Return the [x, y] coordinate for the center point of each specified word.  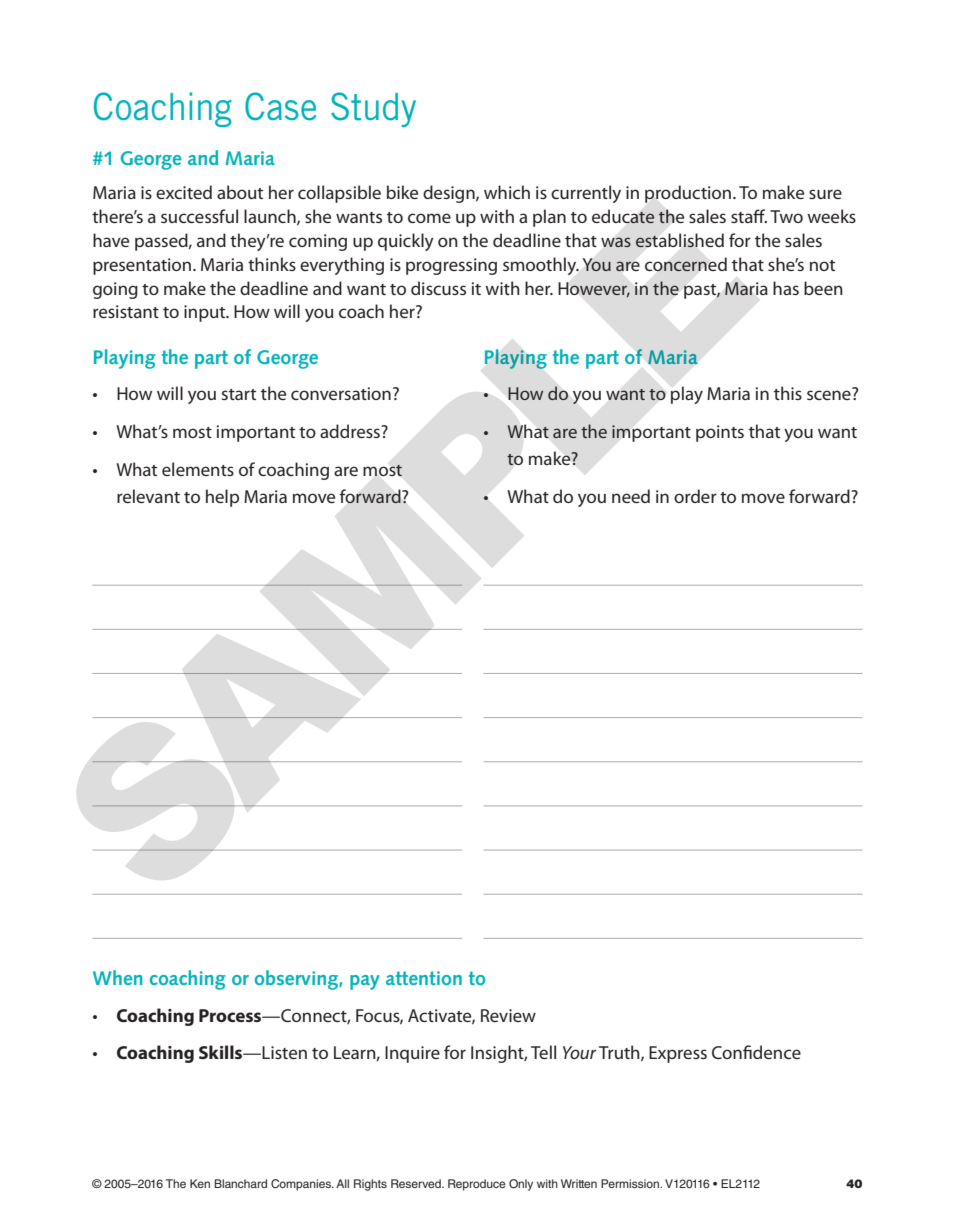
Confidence [756, 1052]
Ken [200, 1183]
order [695, 496]
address [351, 431]
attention [424, 978]
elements [198, 469]
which [507, 192]
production [689, 194]
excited [184, 192]
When [117, 977]
